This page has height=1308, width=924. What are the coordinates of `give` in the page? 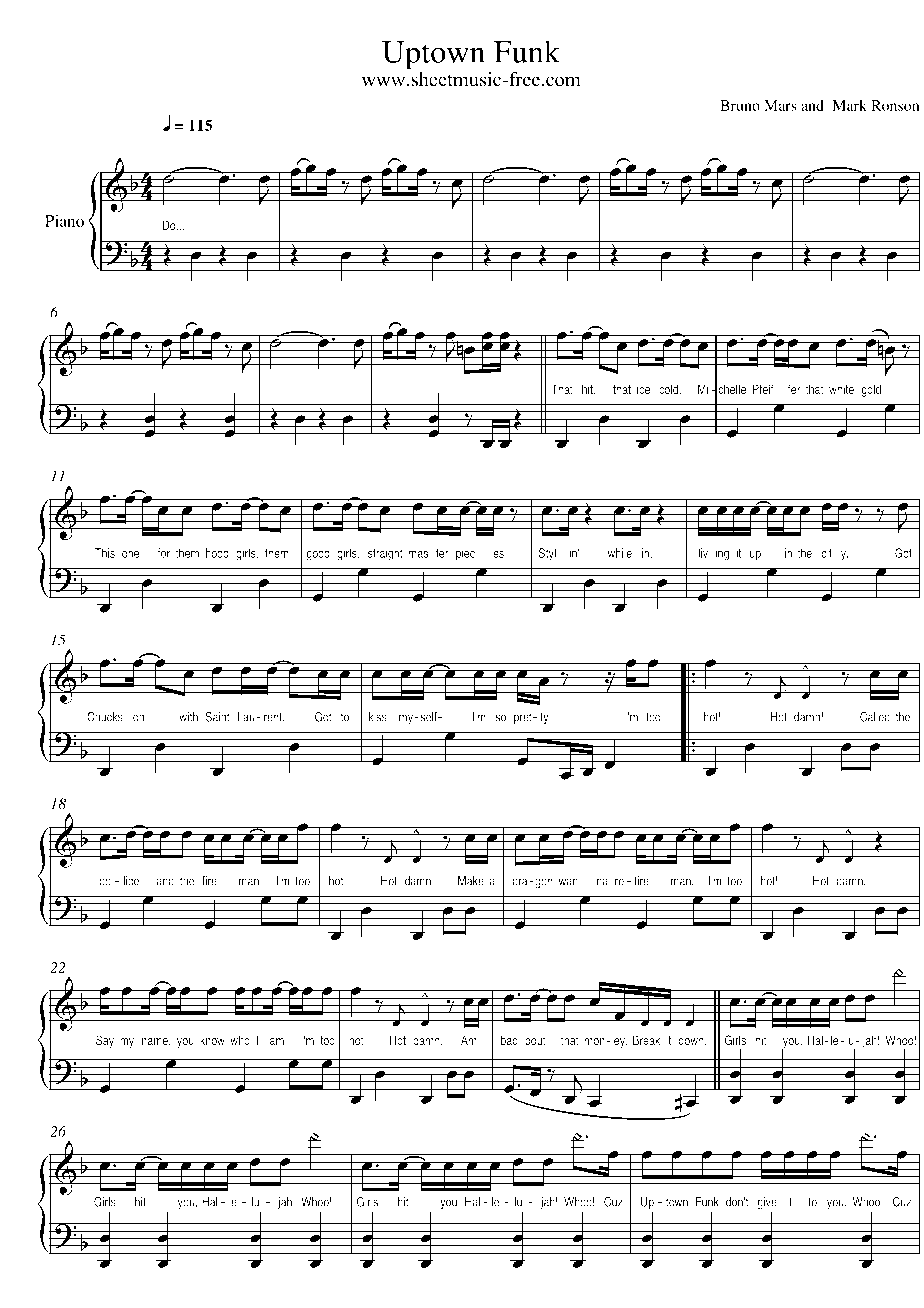 It's located at (767, 1203).
